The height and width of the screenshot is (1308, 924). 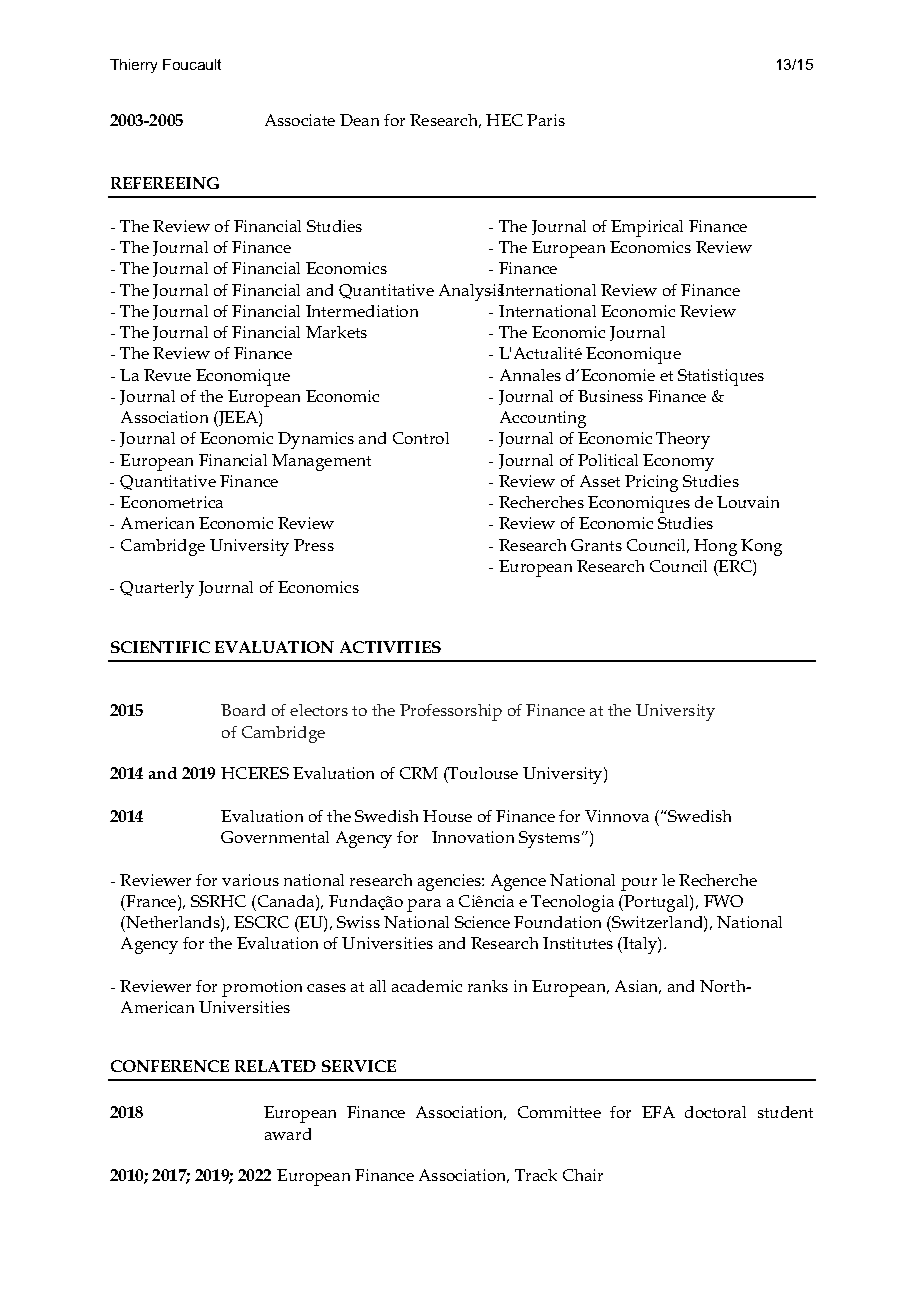 I want to click on ACTIVITIES, so click(x=390, y=647).
